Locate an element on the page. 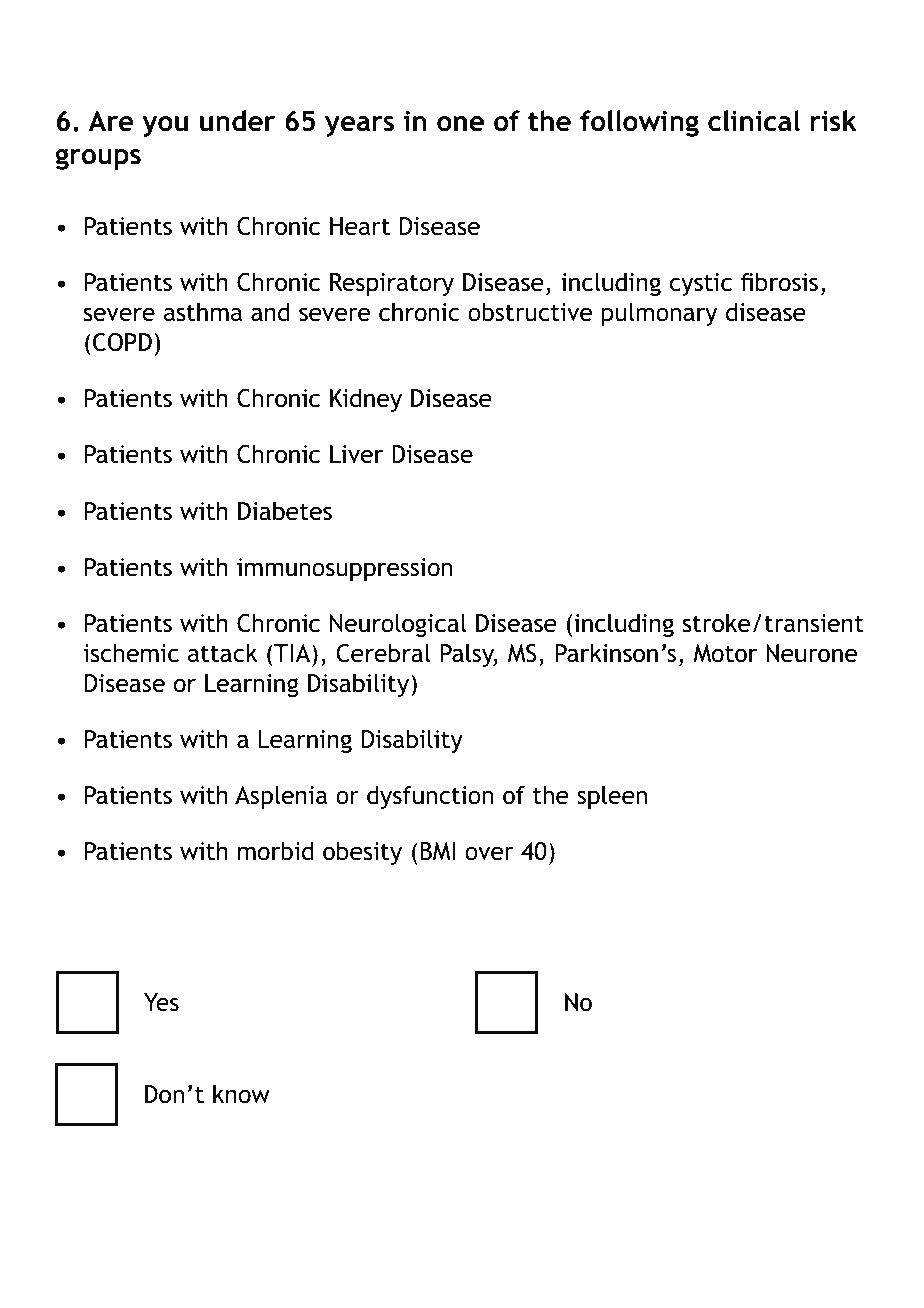 The width and height of the image is (924, 1308). you is located at coordinates (165, 126).
